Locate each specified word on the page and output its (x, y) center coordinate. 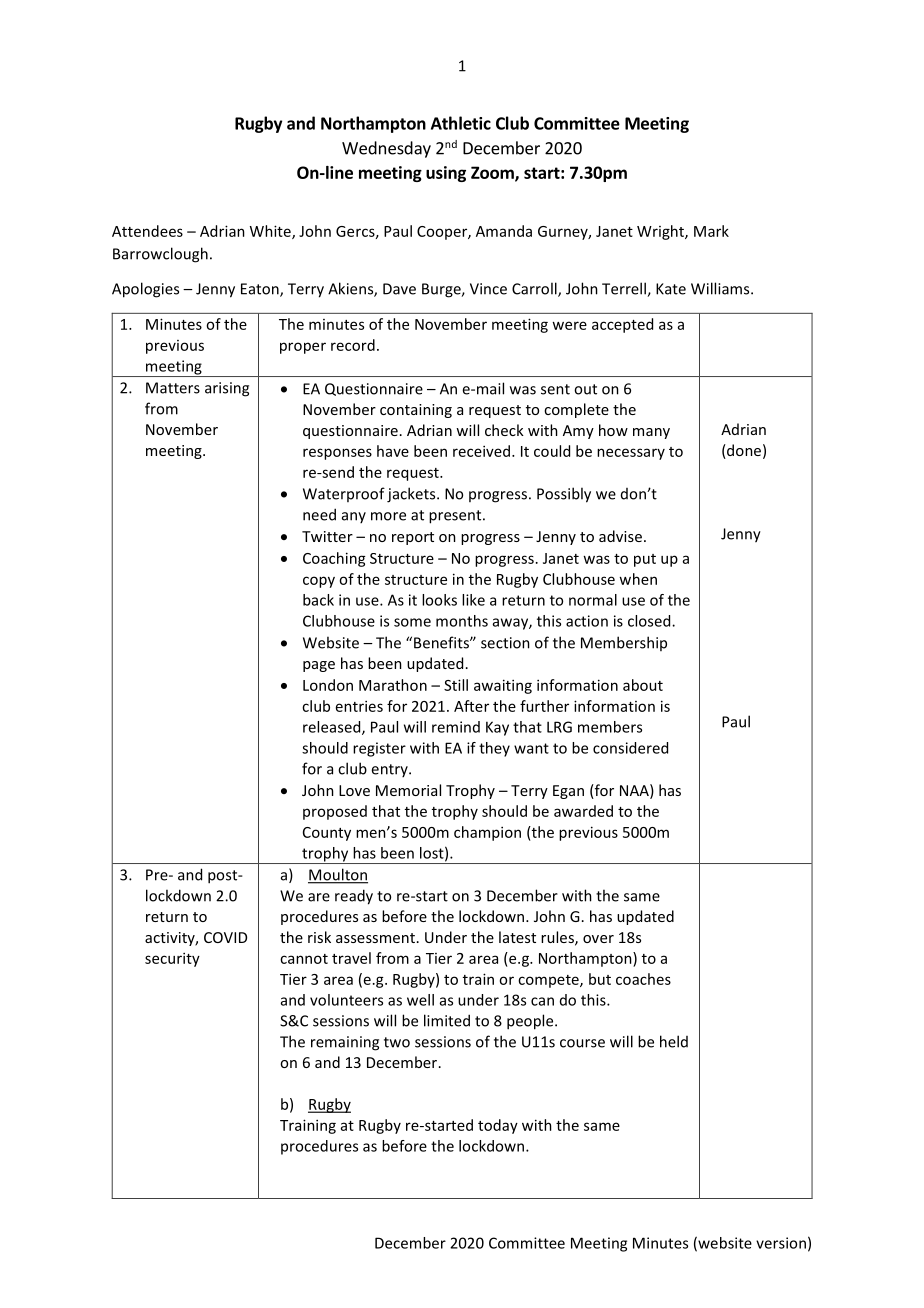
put (645, 560)
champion (487, 833)
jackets (412, 495)
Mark (711, 231)
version (781, 1243)
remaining (345, 1043)
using (446, 174)
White (271, 232)
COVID (225, 937)
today (498, 1126)
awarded (583, 811)
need (319, 514)
